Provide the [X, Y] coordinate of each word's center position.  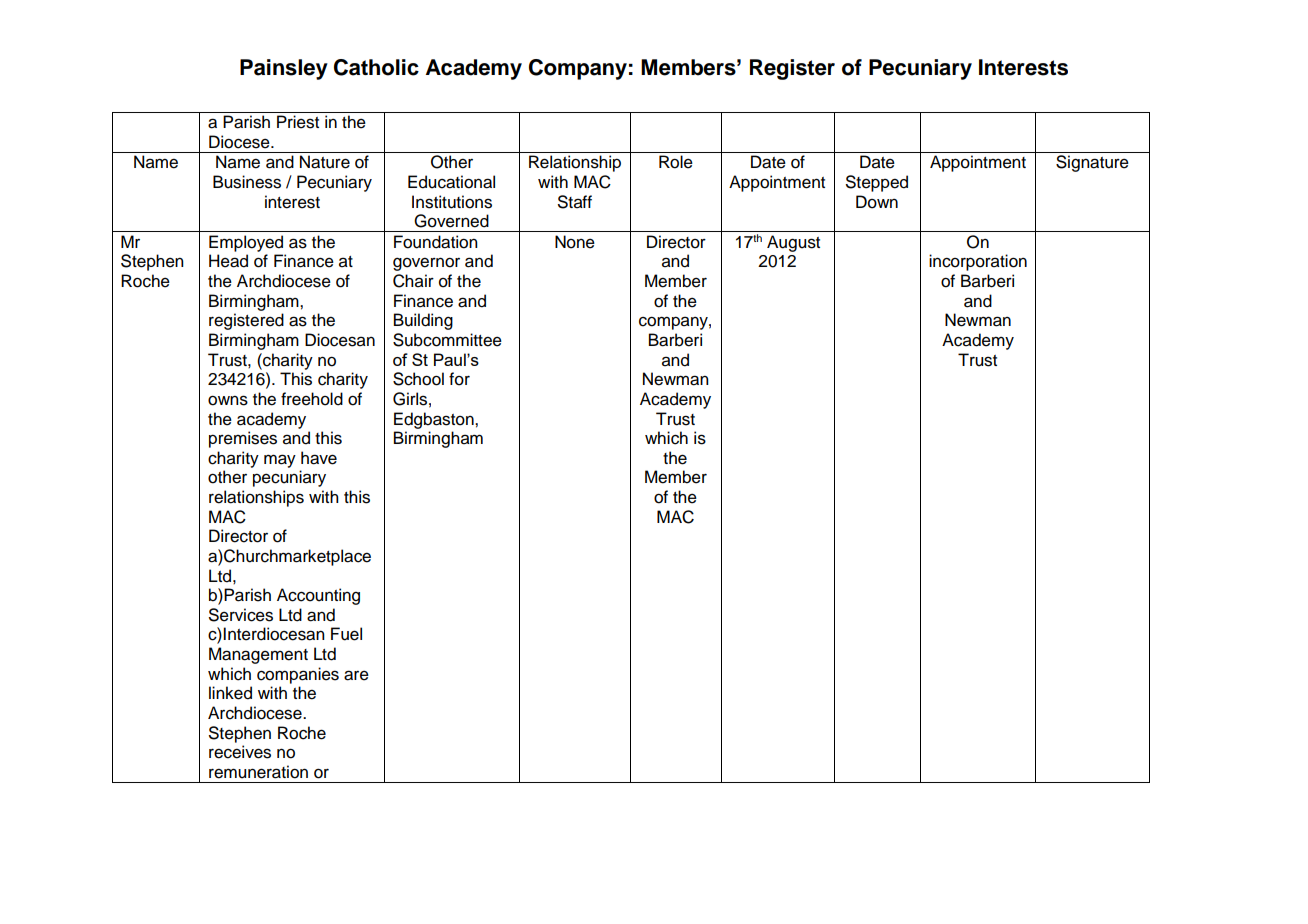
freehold [312, 399]
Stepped [877, 183]
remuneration [258, 772]
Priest [298, 122]
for [459, 379]
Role [676, 162]
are [356, 675]
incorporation [978, 262]
